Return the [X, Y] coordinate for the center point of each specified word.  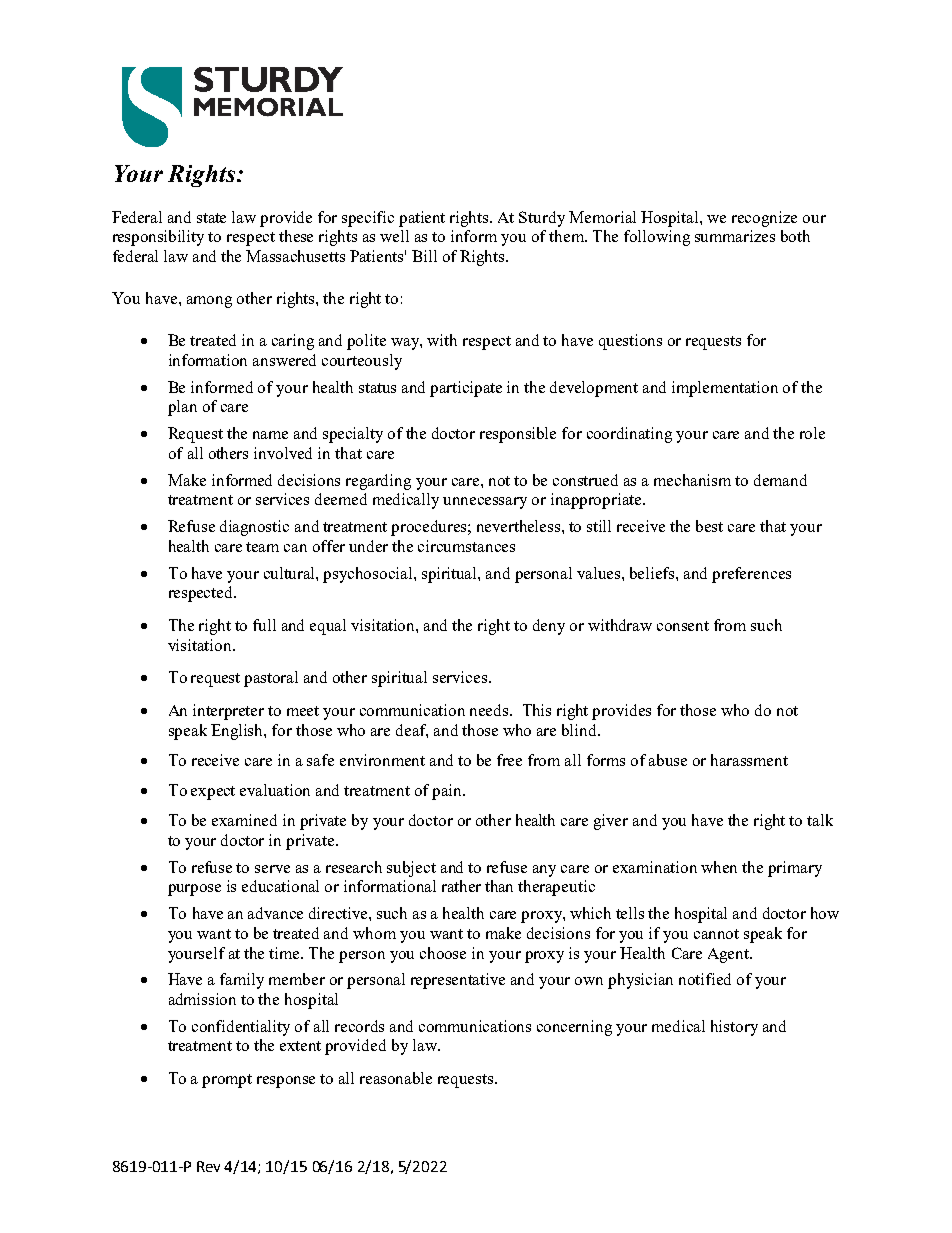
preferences [751, 575]
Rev [208, 1166]
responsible [518, 435]
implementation [725, 389]
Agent [729, 955]
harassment [749, 760]
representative [458, 981]
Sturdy [542, 219]
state [211, 218]
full [264, 625]
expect [213, 793]
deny [549, 627]
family [242, 981]
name [270, 435]
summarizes [735, 236]
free [509, 760]
